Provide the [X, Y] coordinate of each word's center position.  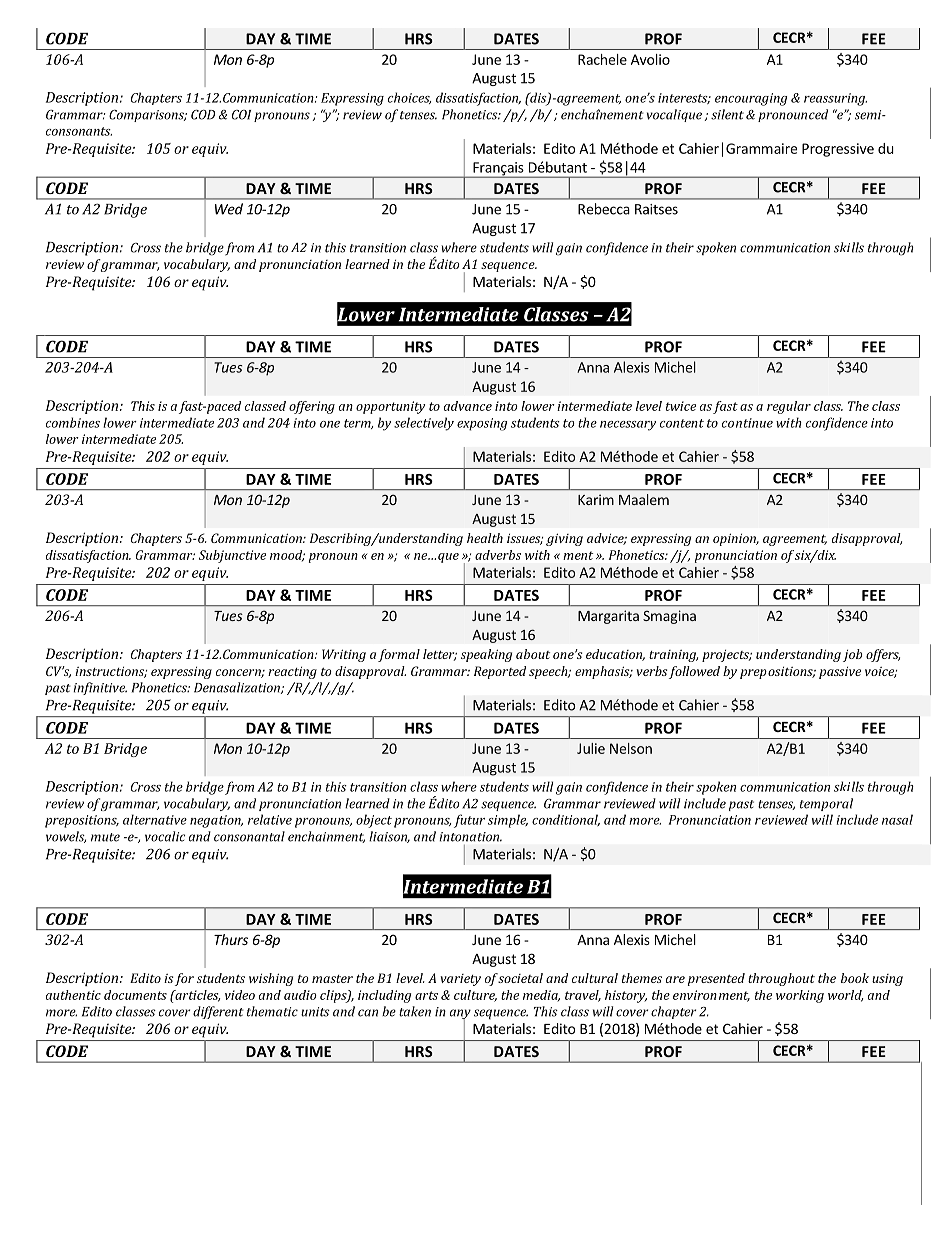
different [218, 1012]
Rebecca [604, 209]
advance [468, 406]
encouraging [751, 99]
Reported [500, 672]
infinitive [100, 688]
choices [410, 98]
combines [73, 422]
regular [789, 407]
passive [840, 672]
